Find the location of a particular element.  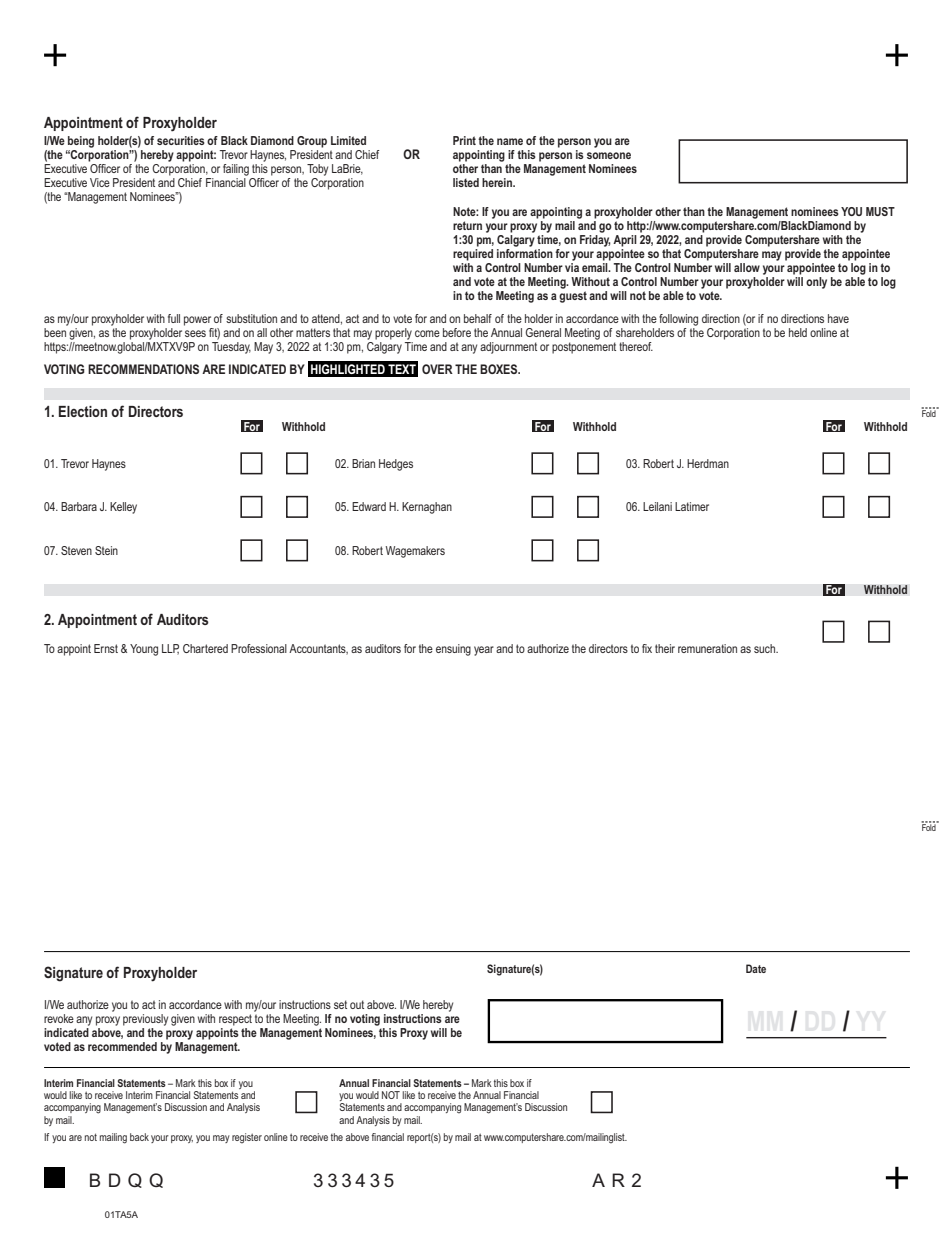

RECOMMENDATIONS is located at coordinates (143, 369).
